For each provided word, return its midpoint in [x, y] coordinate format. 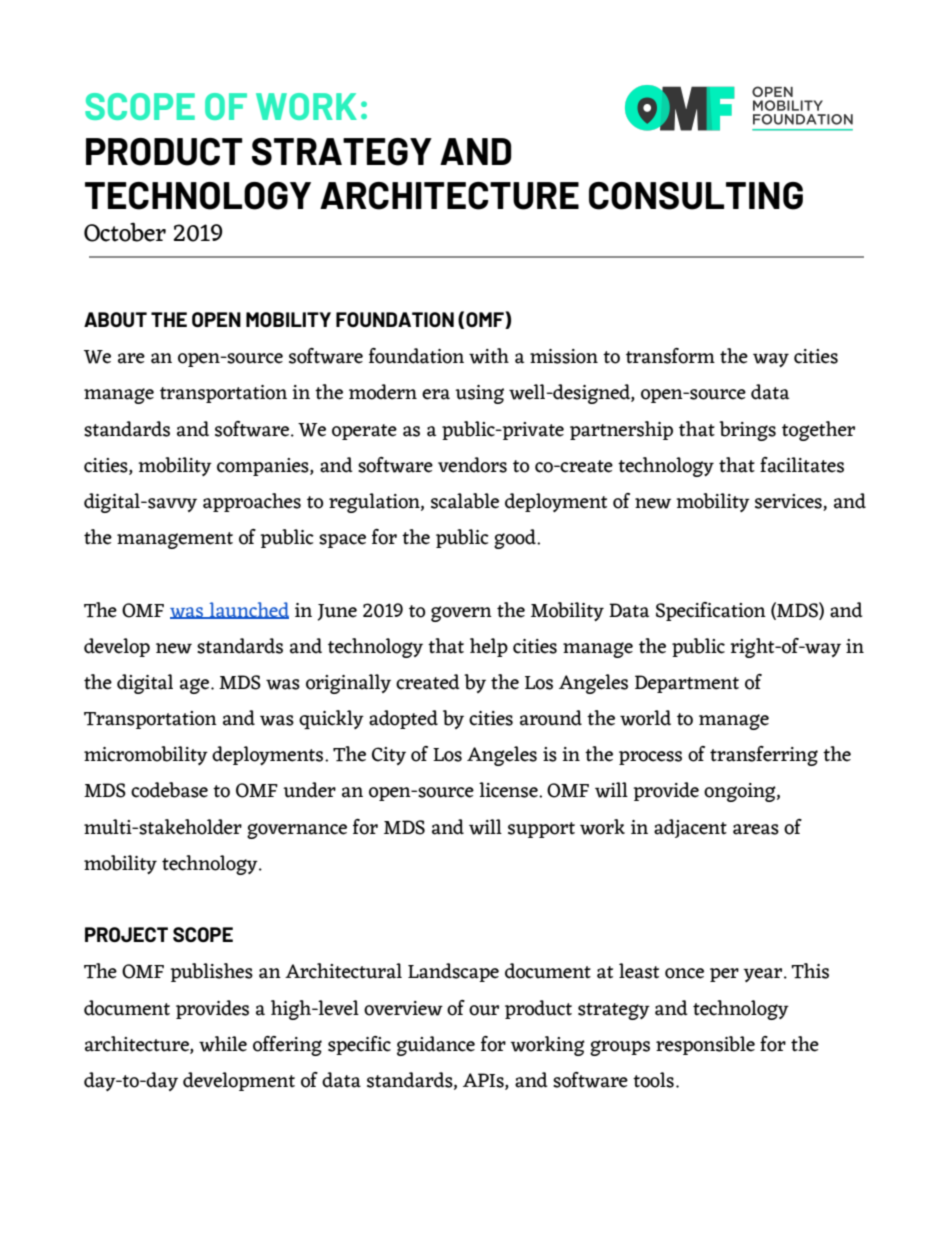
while [223, 1044]
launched [248, 610]
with [489, 356]
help [489, 647]
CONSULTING [696, 196]
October [125, 232]
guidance [436, 1046]
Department [687, 684]
